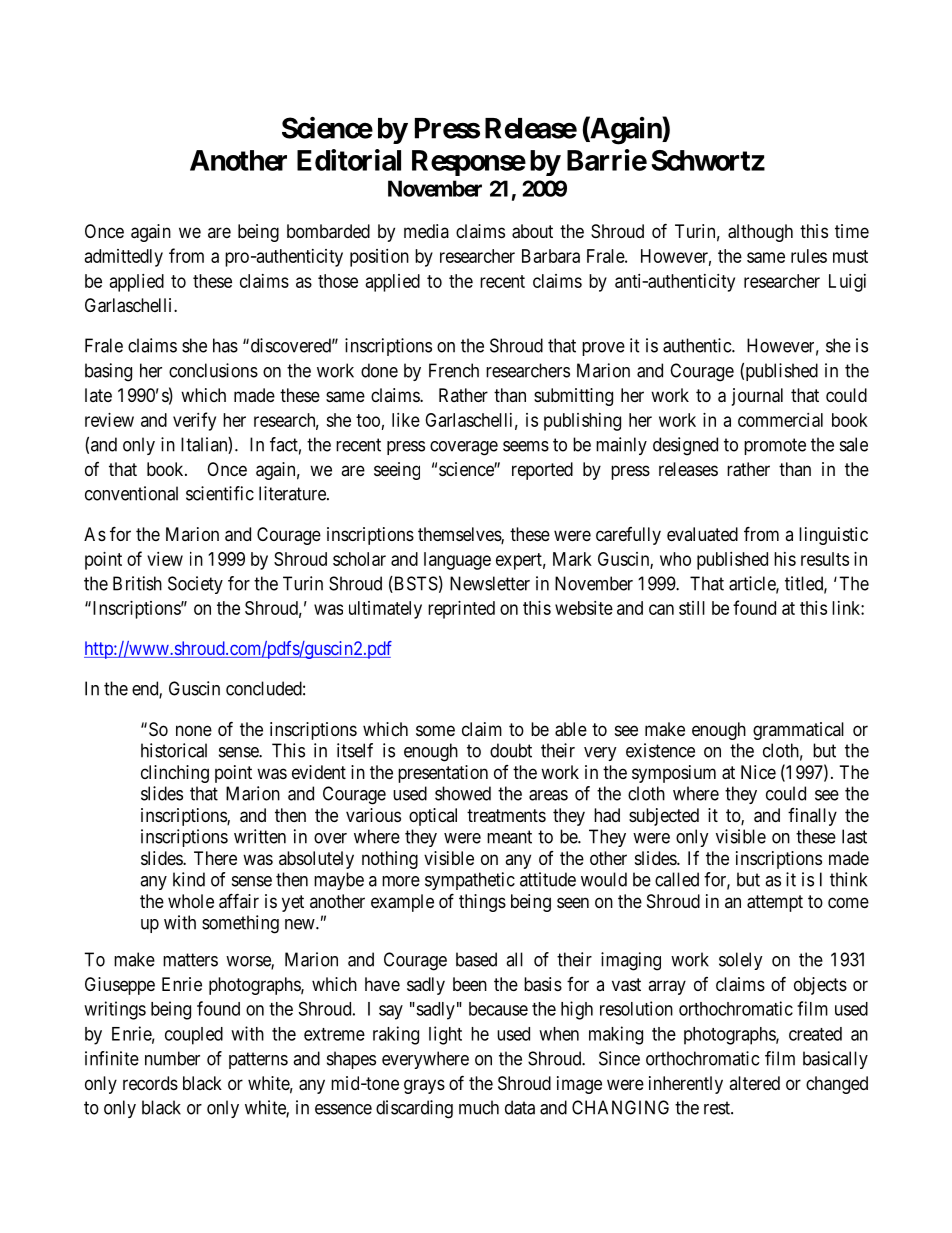 The width and height of the image is (952, 1233). What do you see at coordinates (426, 231) in the image?
I see `media` at bounding box center [426, 231].
